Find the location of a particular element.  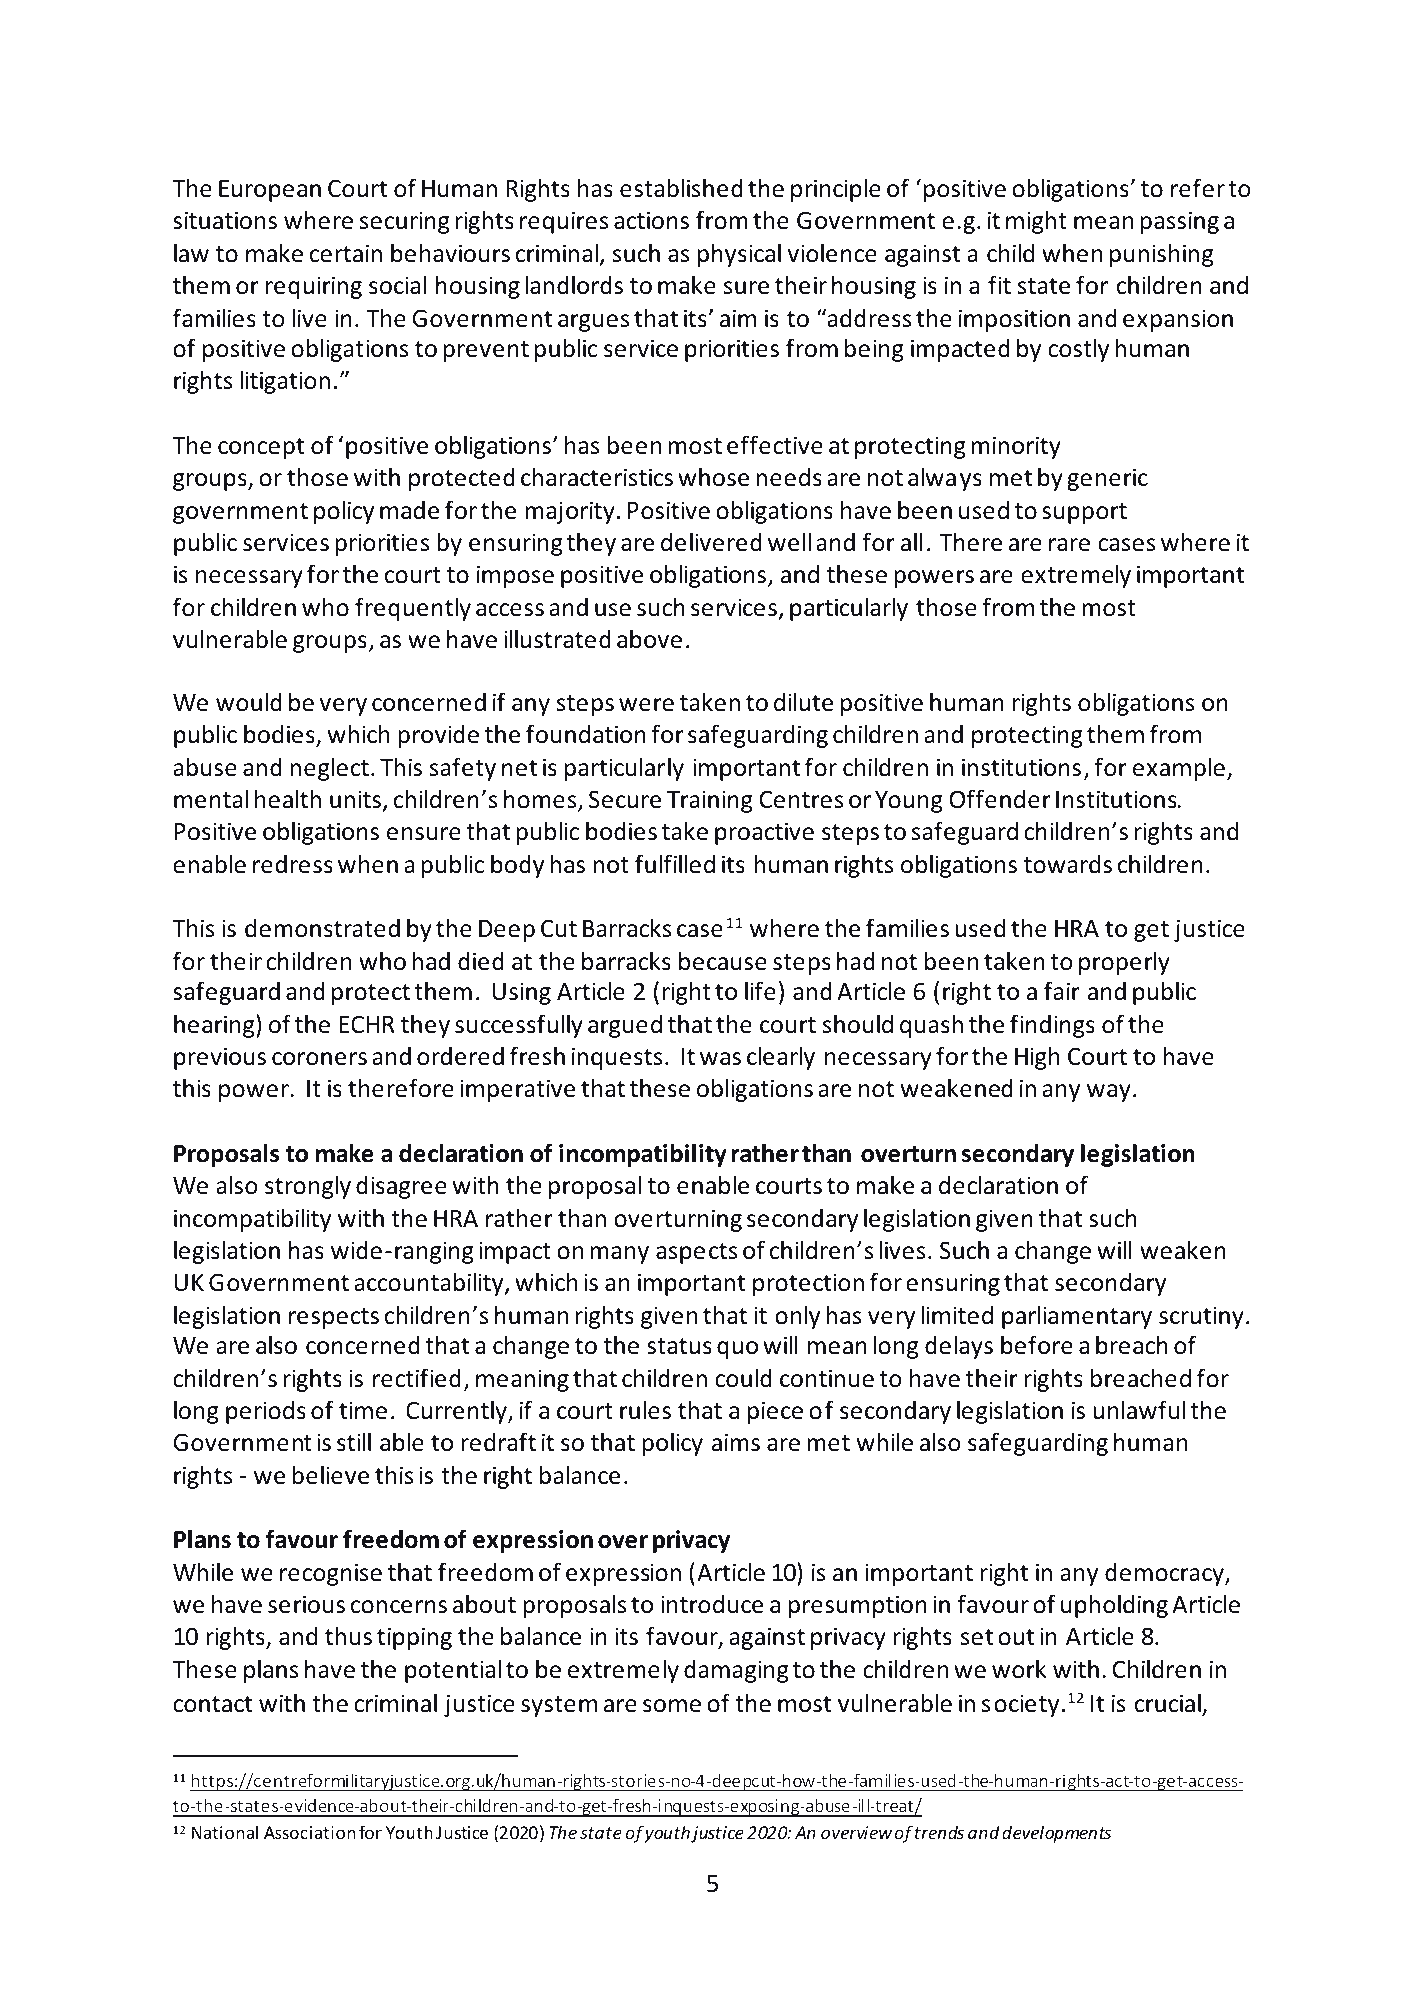

respects is located at coordinates (334, 1318).
